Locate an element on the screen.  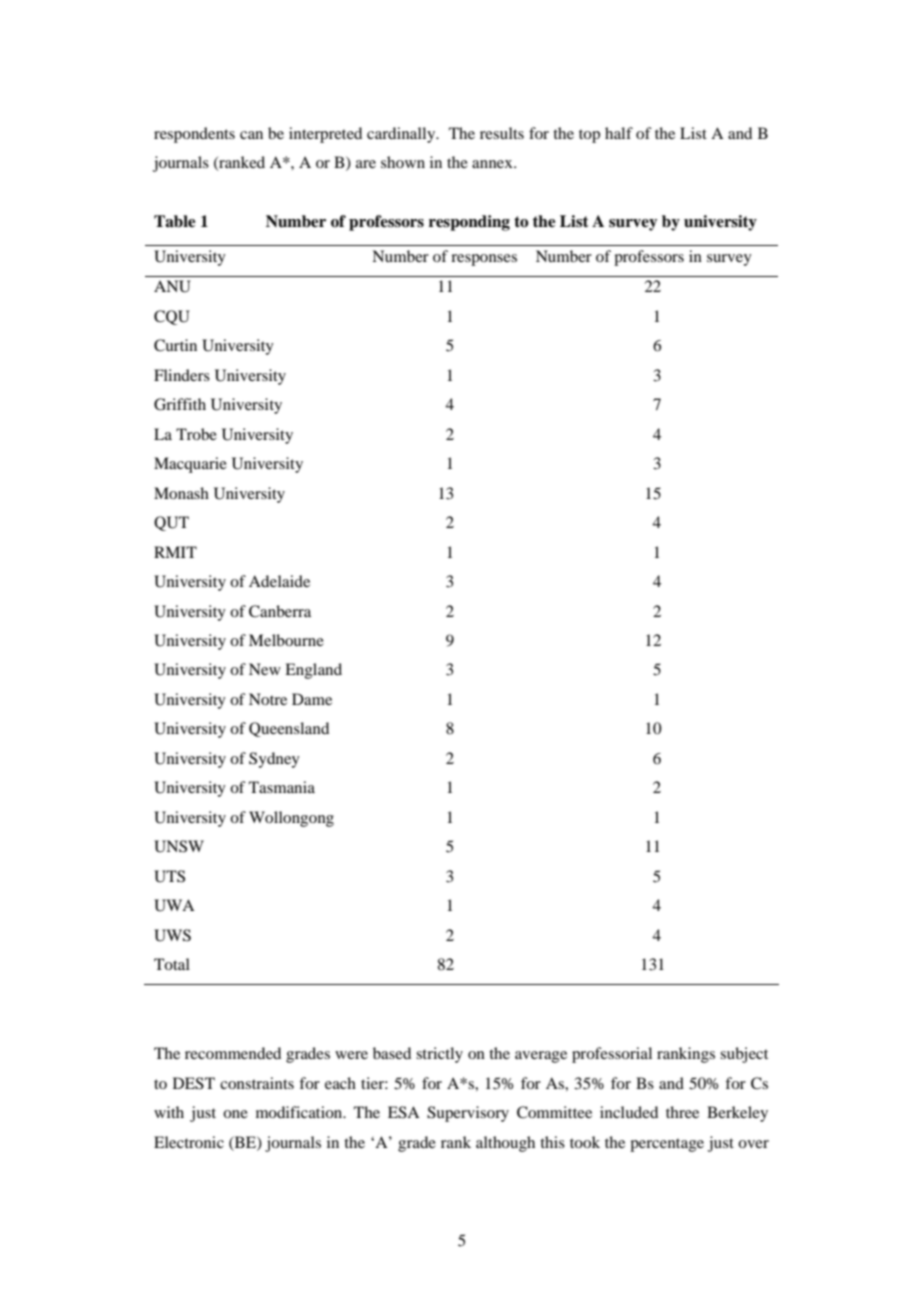
half is located at coordinates (619, 133).
